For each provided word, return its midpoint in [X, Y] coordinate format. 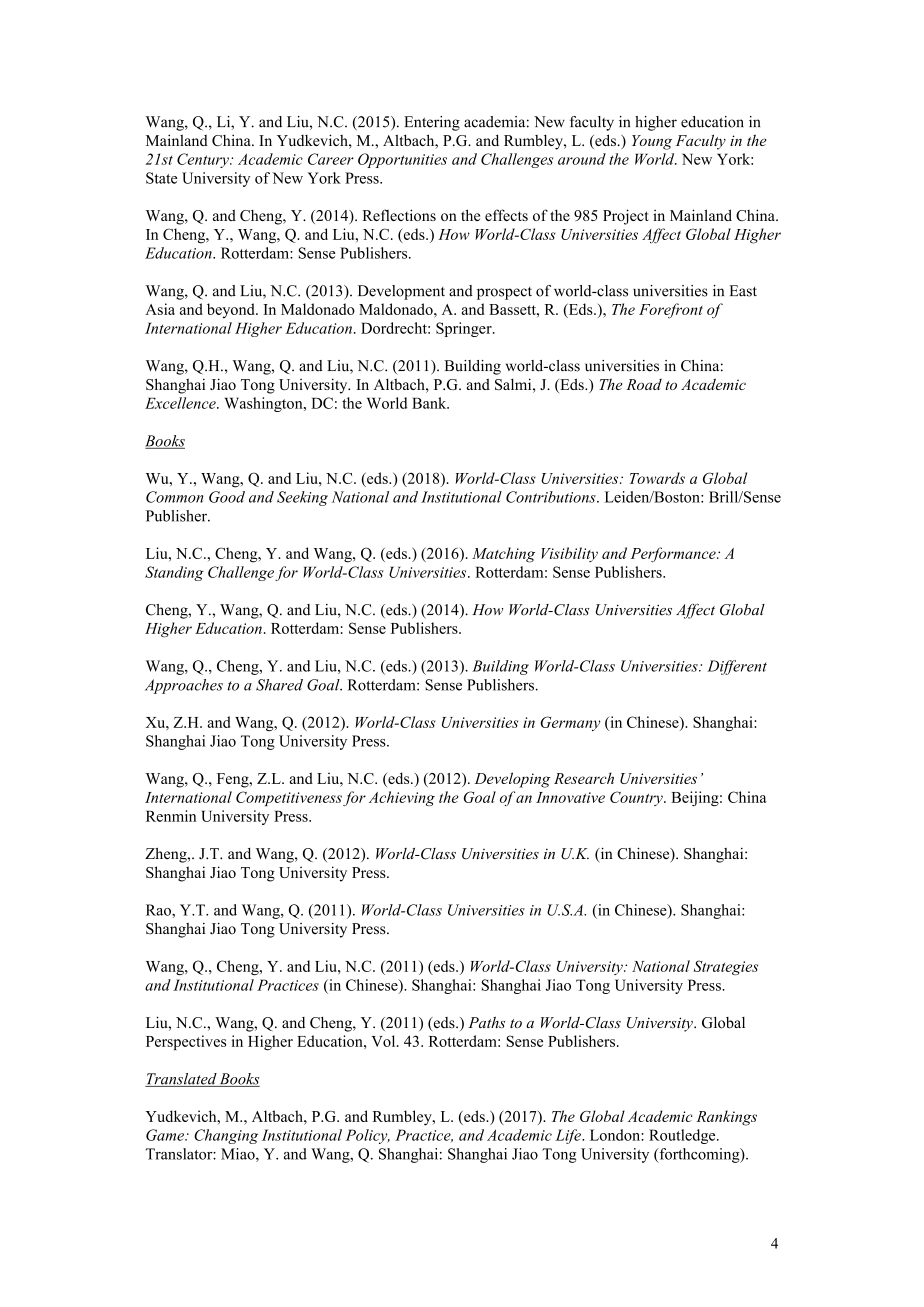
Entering [432, 123]
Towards [657, 478]
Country [637, 798]
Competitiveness [289, 798]
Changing [226, 1136]
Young [652, 142]
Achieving [402, 798]
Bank [430, 403]
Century [204, 160]
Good [227, 497]
